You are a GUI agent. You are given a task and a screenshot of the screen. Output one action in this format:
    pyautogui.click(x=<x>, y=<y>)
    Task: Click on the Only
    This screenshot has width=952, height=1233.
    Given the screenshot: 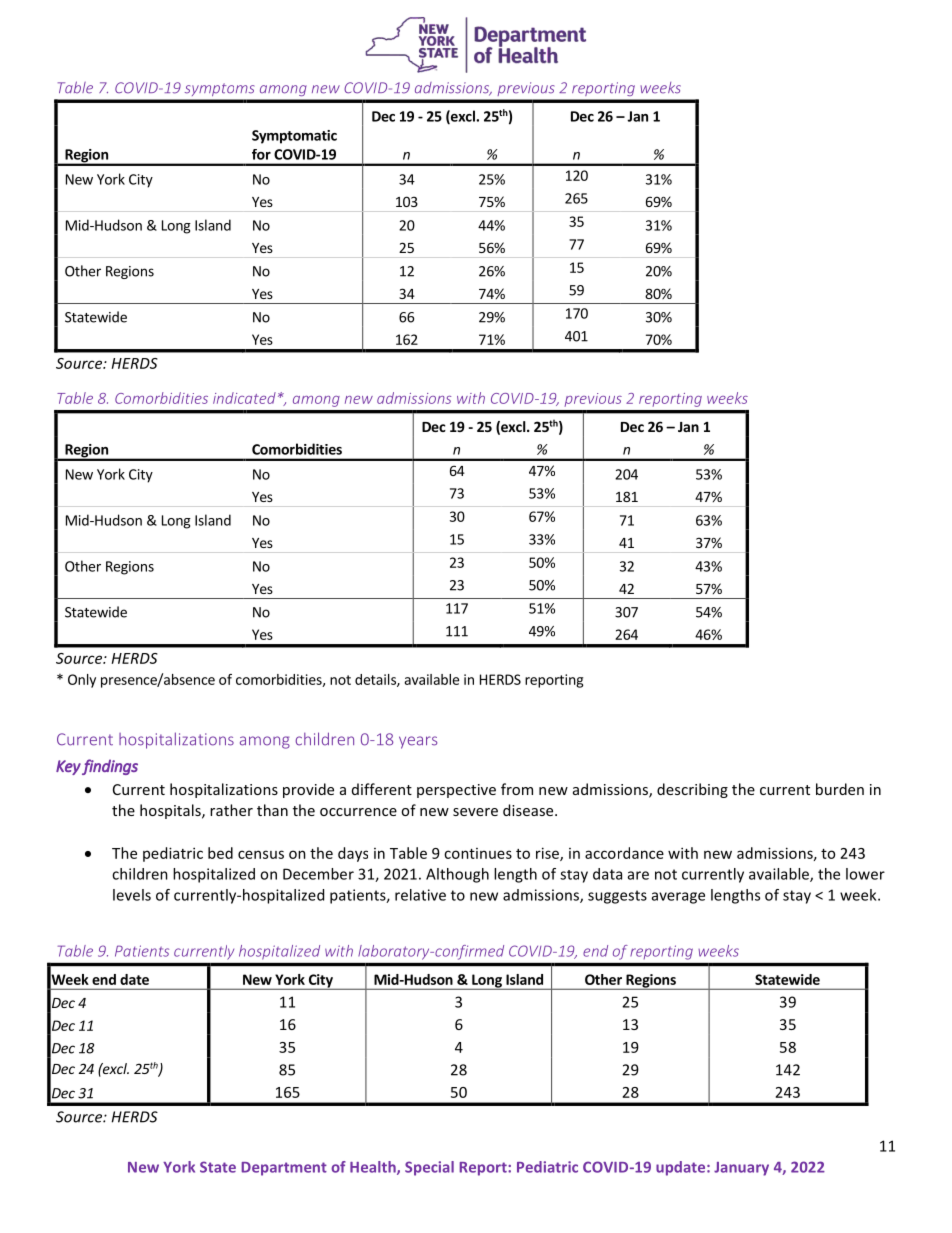 What is the action you would take?
    pyautogui.click(x=82, y=681)
